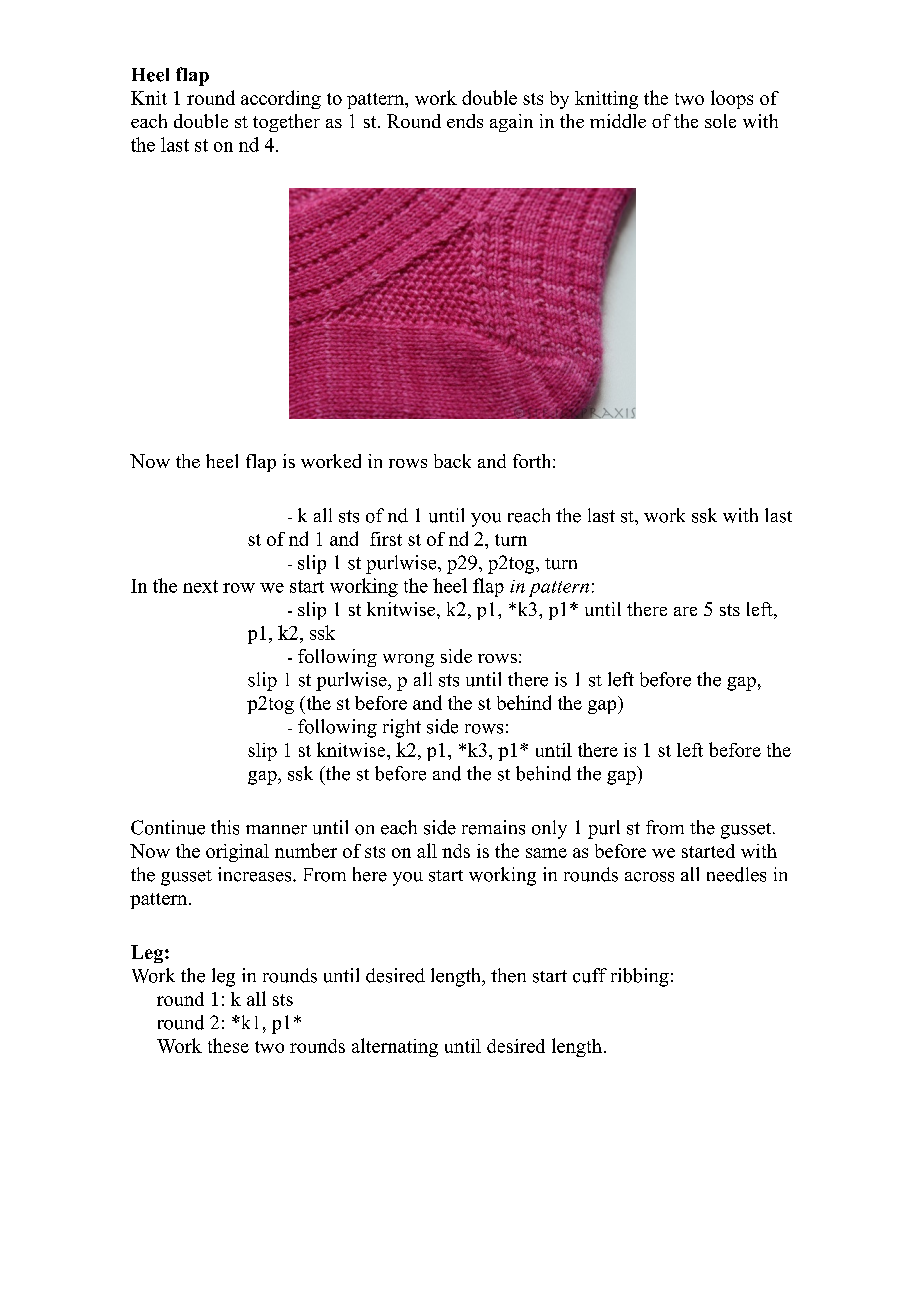 The height and width of the screenshot is (1308, 924). Describe the element at coordinates (618, 121) in the screenshot. I see `middle` at that location.
